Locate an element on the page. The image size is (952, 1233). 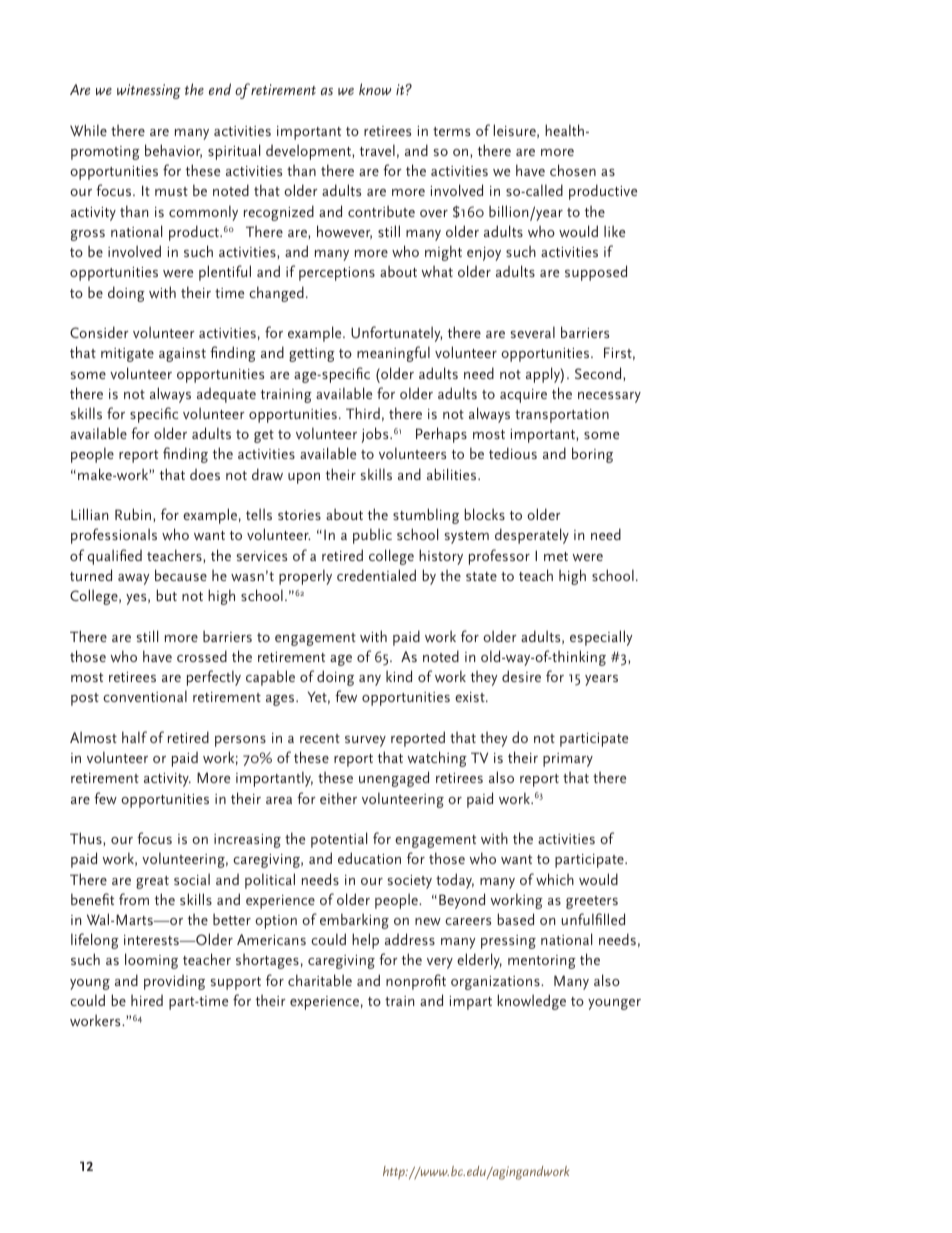
witnessing is located at coordinates (149, 91).
